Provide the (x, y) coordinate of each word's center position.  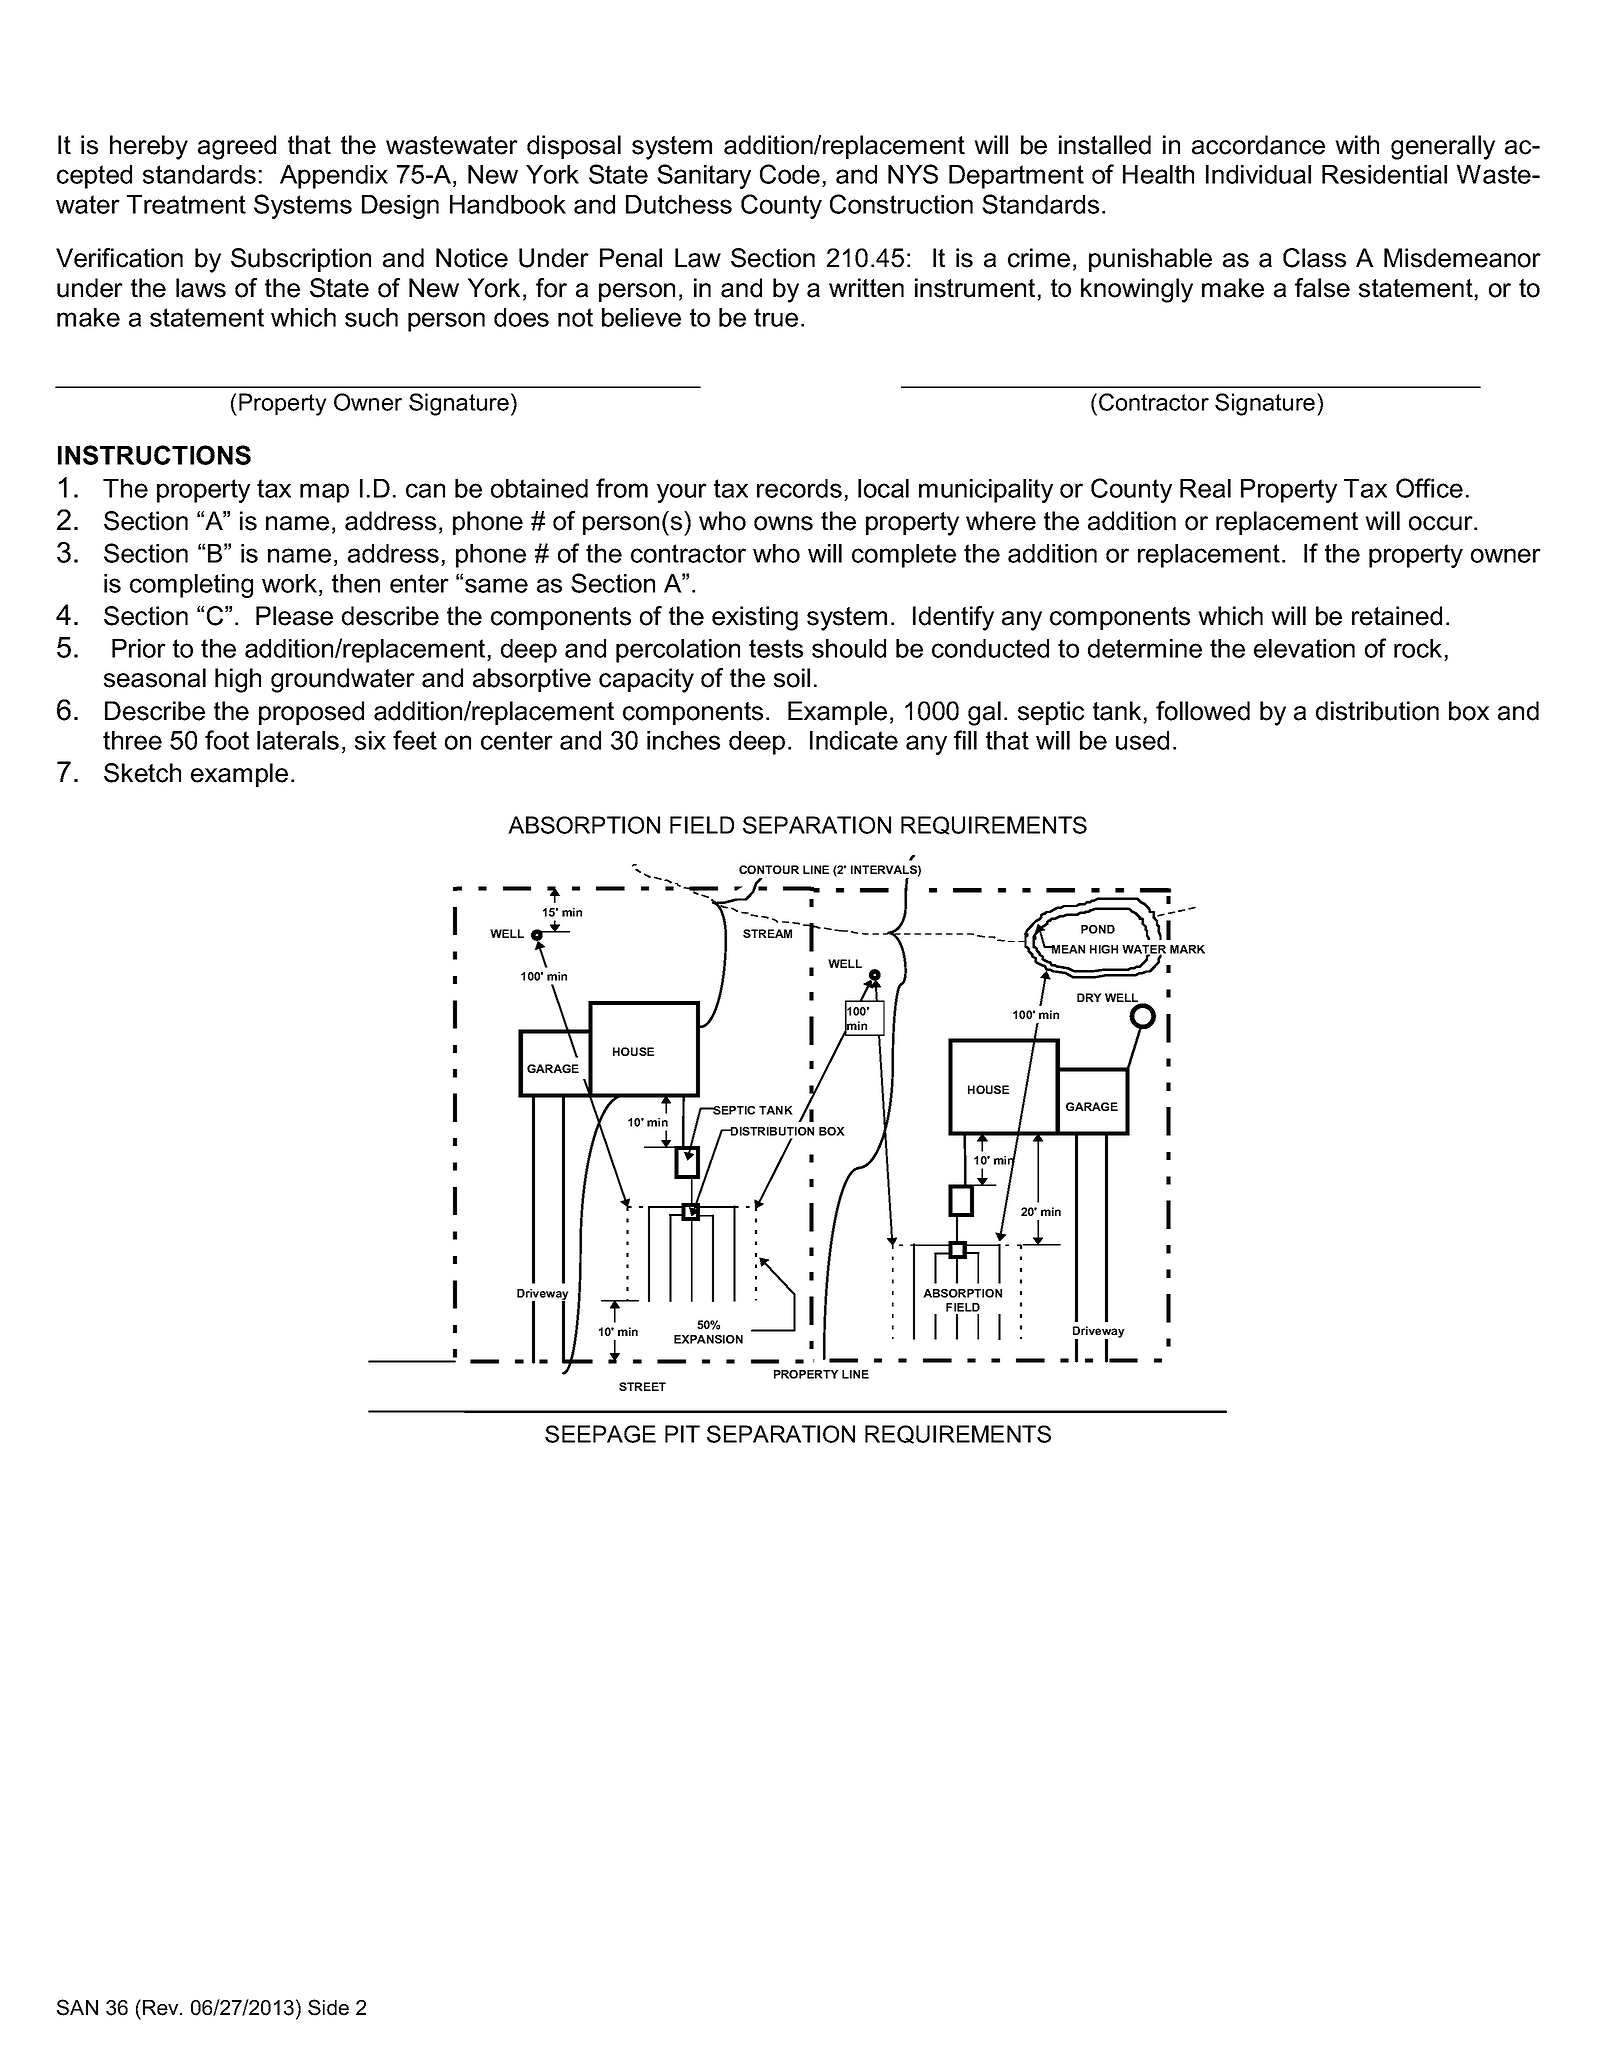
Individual (1258, 174)
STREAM (767, 933)
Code (790, 174)
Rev (162, 2008)
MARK (1187, 949)
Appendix (334, 177)
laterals (298, 740)
